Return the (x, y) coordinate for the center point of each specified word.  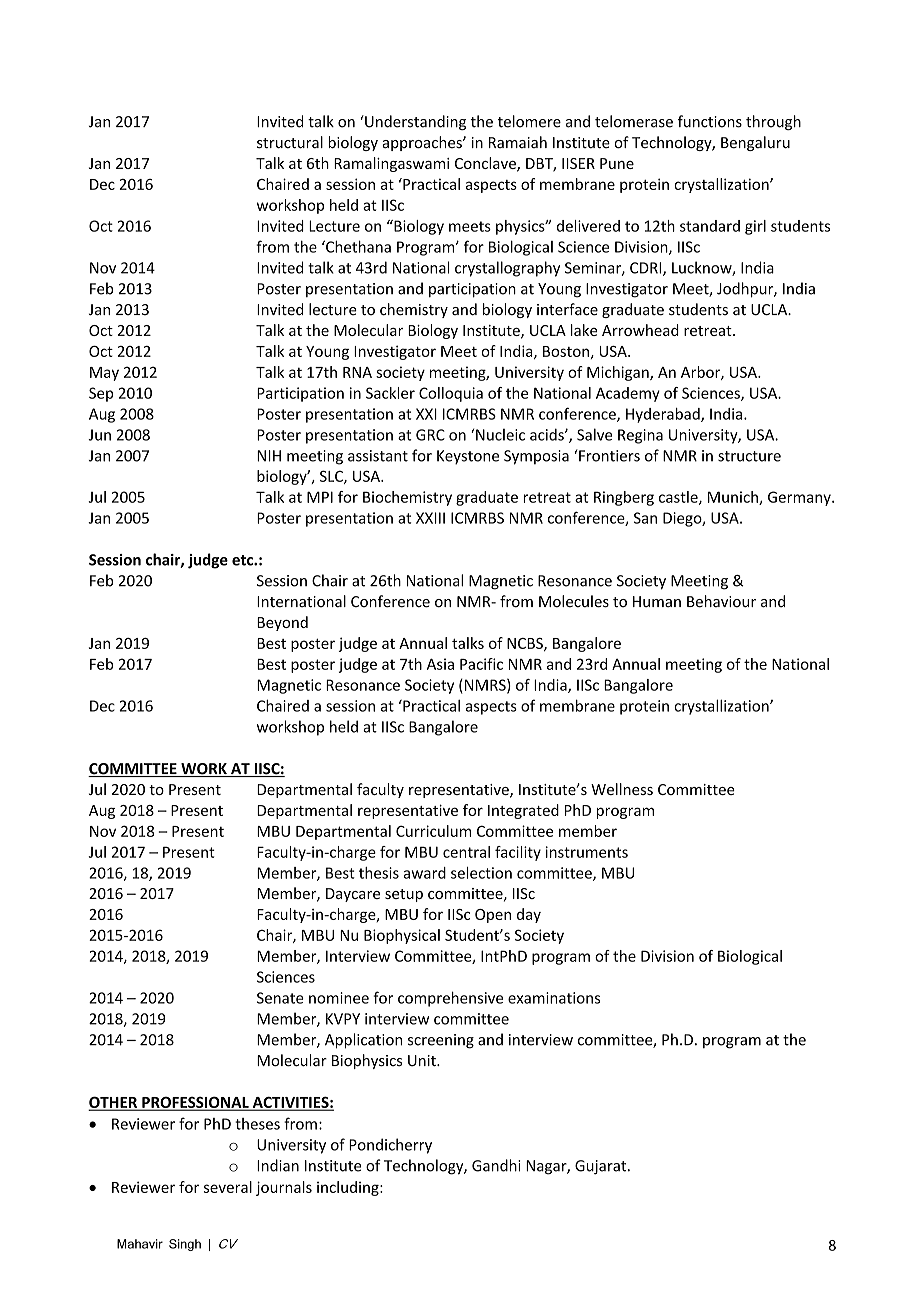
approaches (423, 143)
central (466, 852)
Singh (185, 1245)
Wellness (622, 789)
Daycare (353, 895)
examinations (554, 998)
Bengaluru (755, 143)
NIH (269, 456)
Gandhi (496, 1165)
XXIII (430, 518)
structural (290, 142)
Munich (734, 498)
